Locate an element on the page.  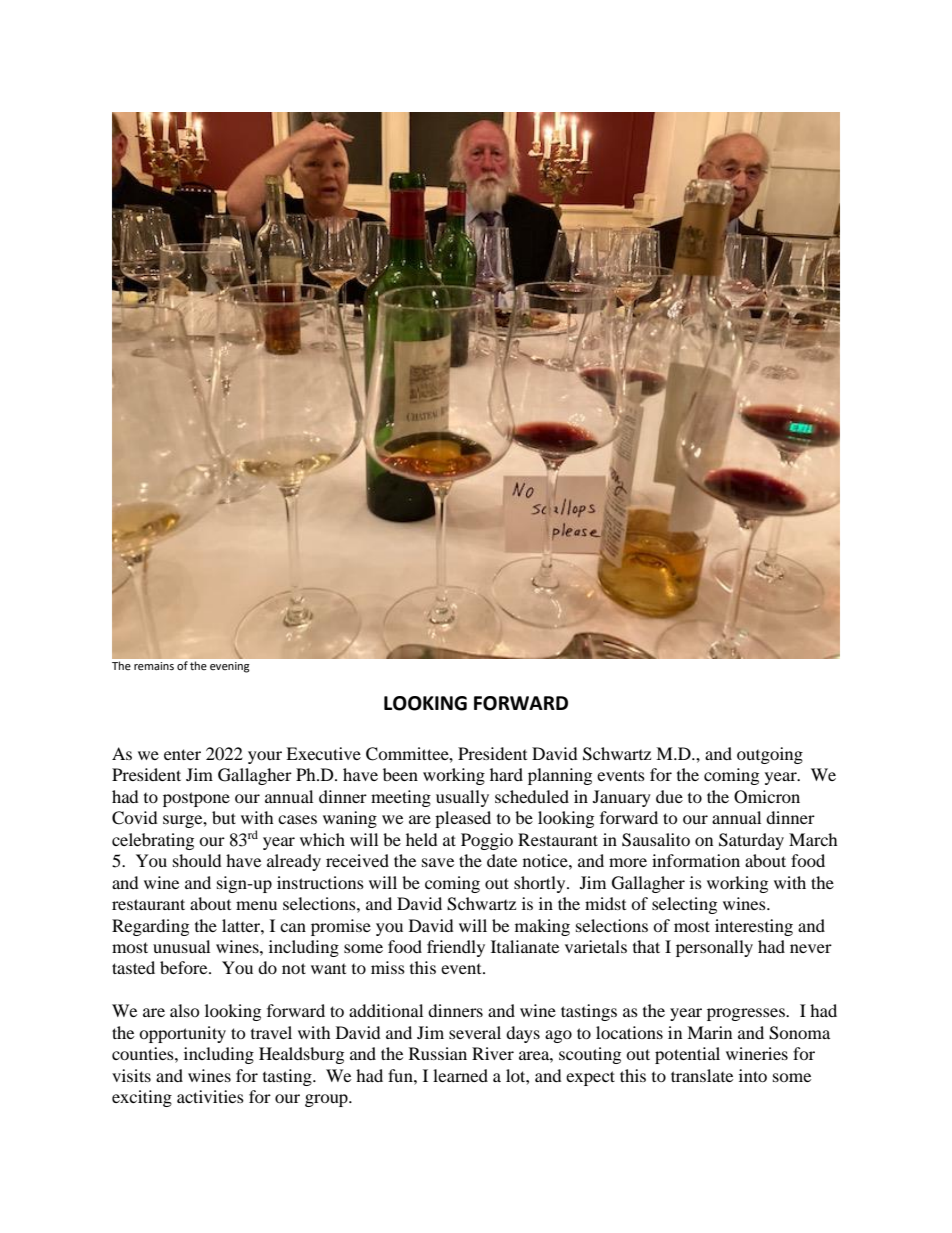
outgoing is located at coordinates (770, 755).
